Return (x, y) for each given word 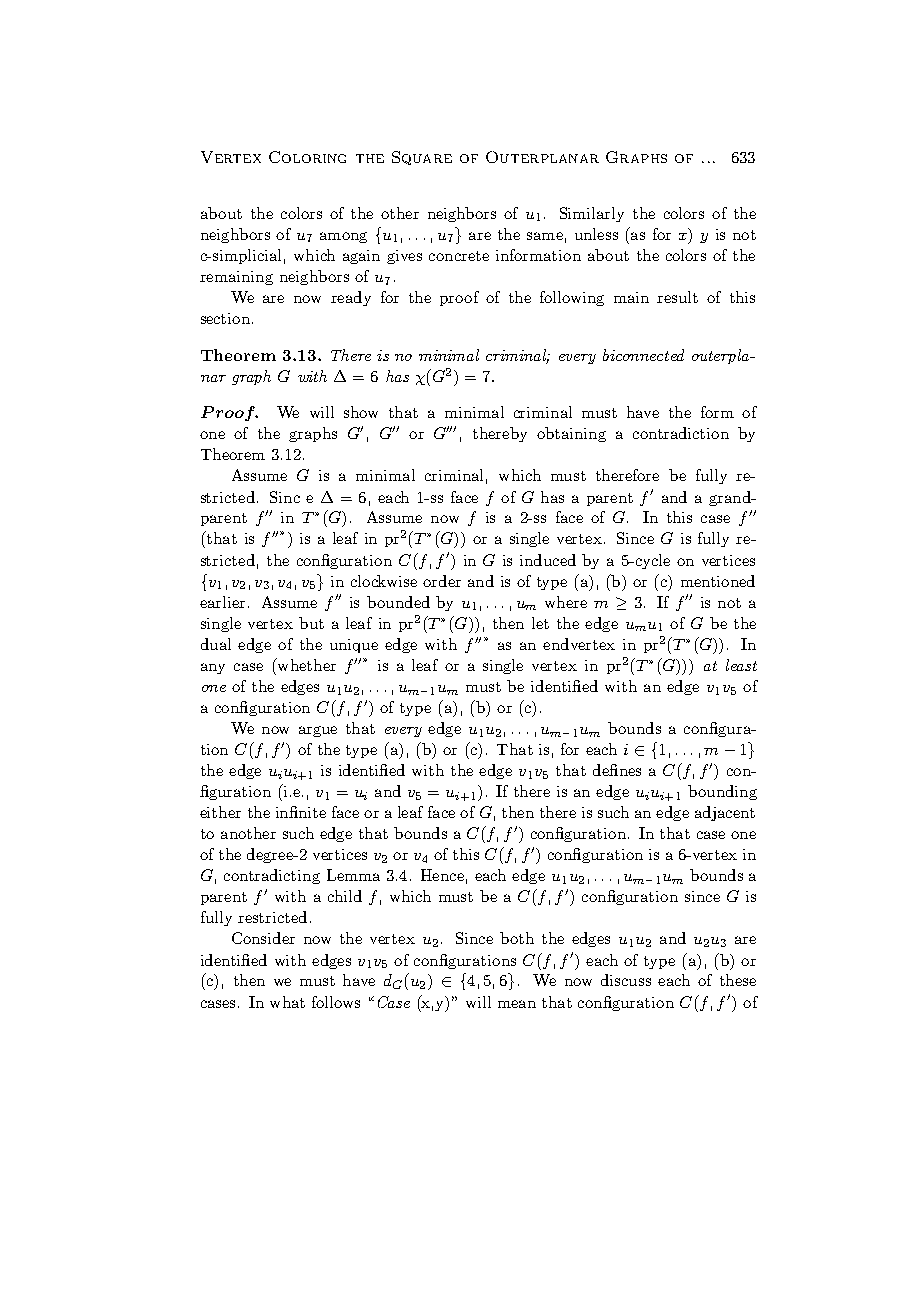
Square (422, 158)
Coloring (307, 157)
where (566, 602)
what (287, 1002)
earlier (222, 602)
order (442, 581)
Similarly (592, 214)
